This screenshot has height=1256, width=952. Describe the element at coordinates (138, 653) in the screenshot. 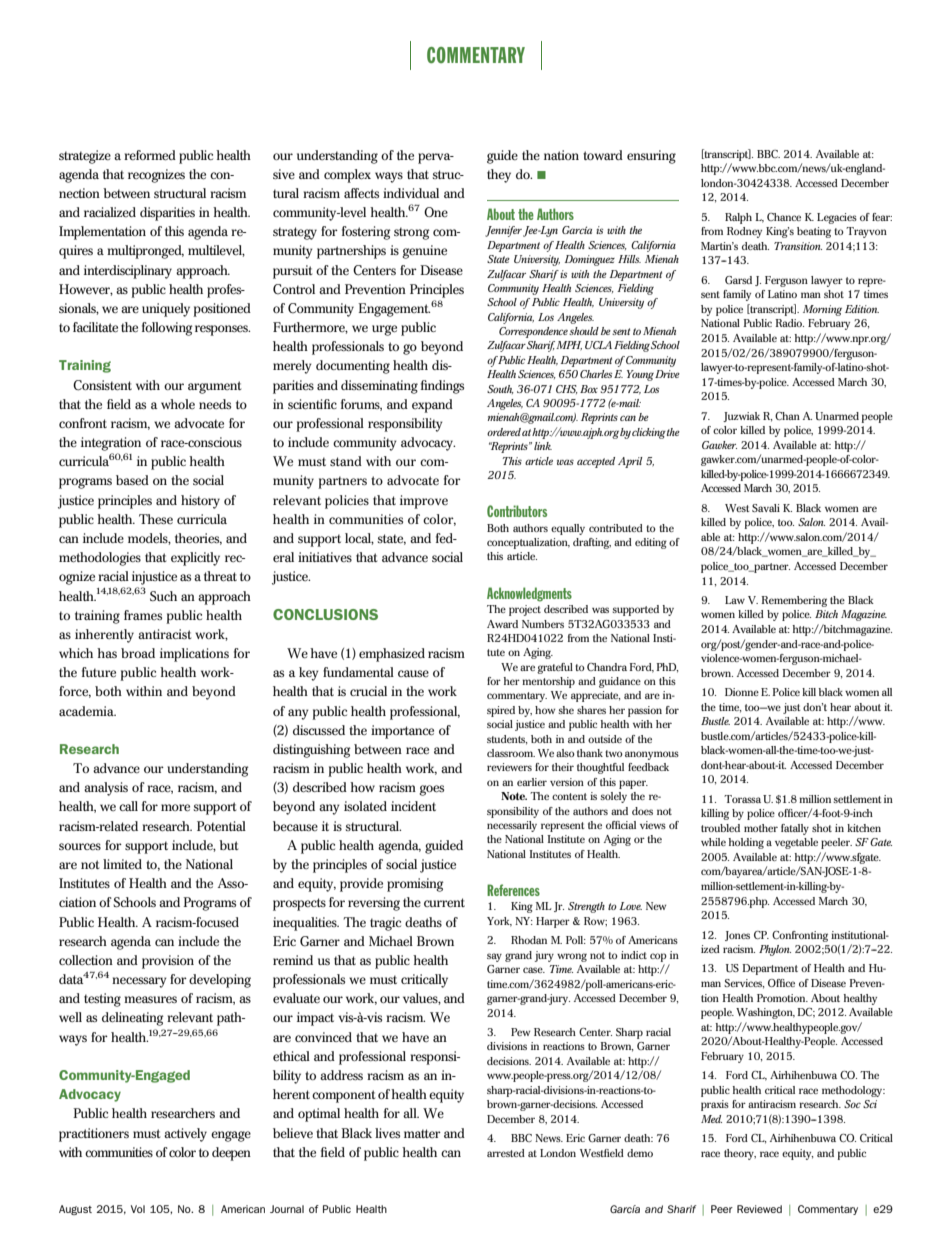

I see `broad` at that location.
